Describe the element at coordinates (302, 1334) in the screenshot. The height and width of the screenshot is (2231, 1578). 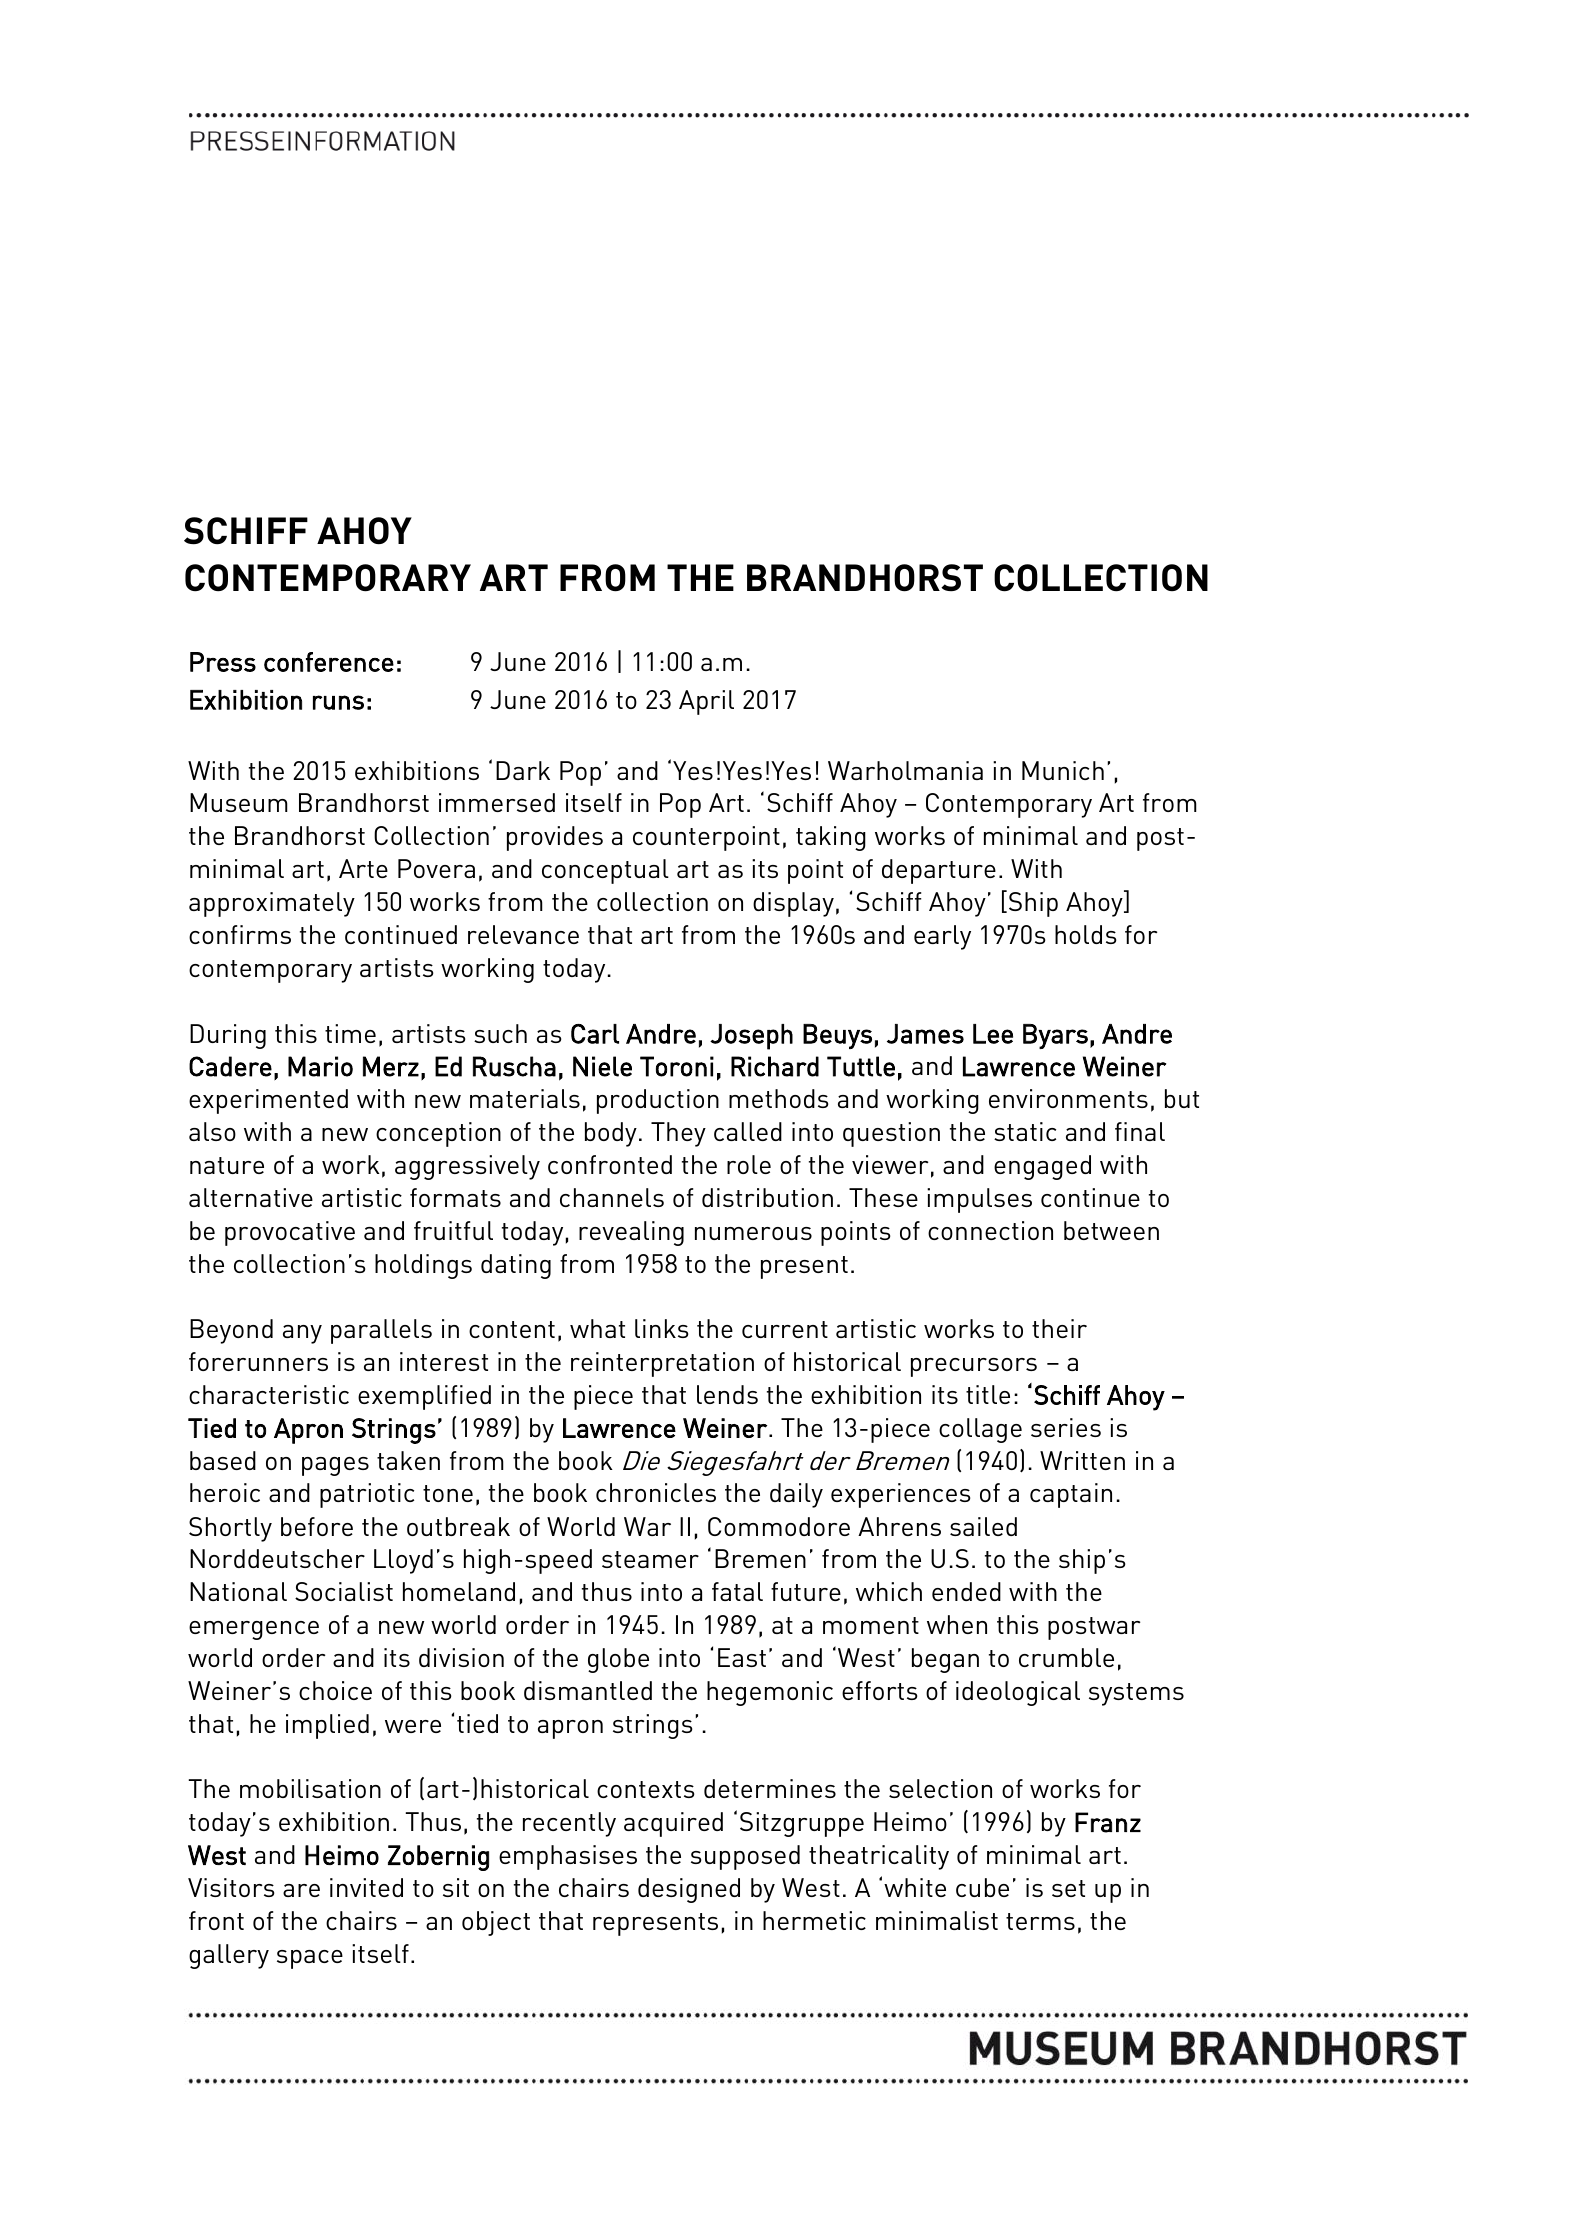
I see `any` at that location.
